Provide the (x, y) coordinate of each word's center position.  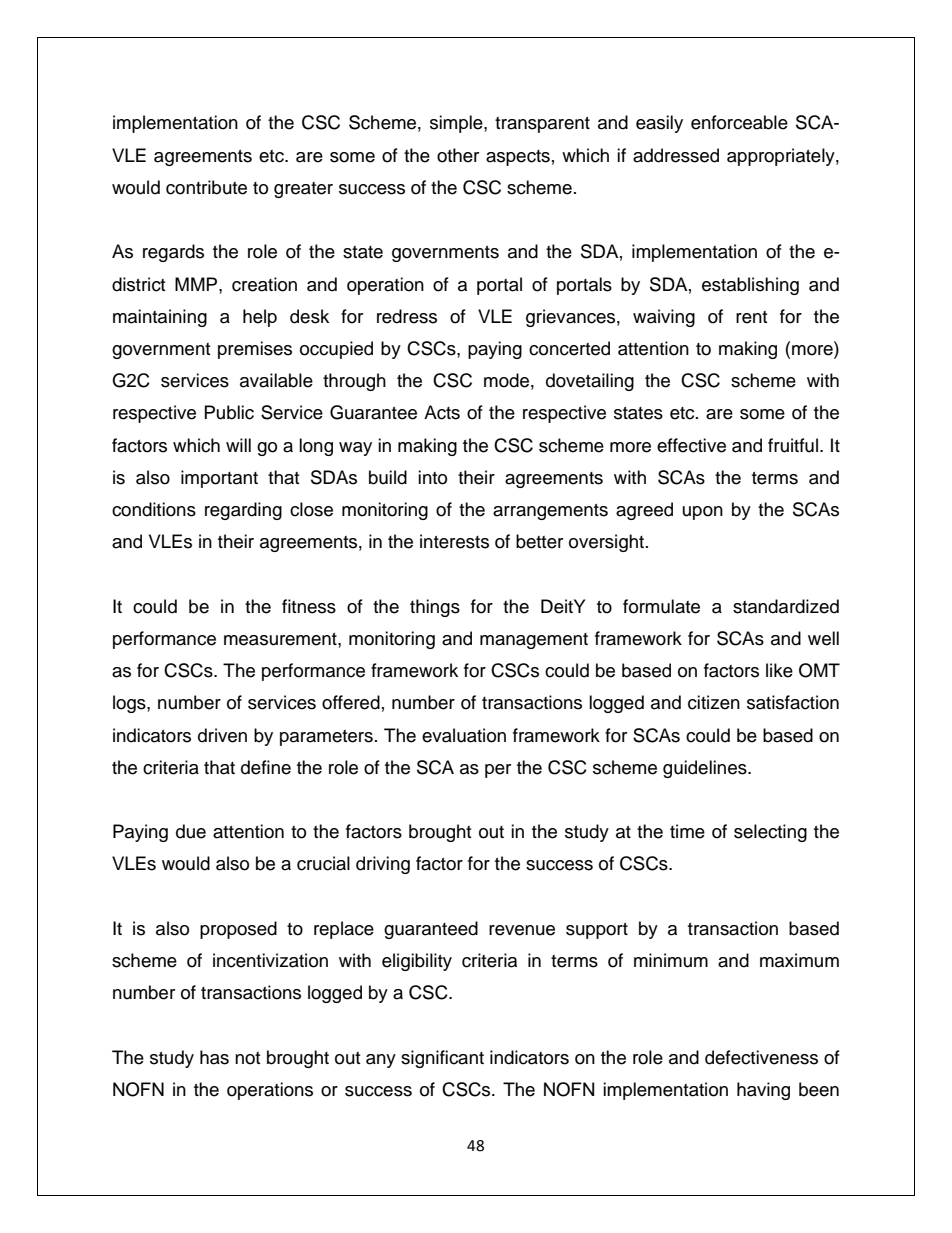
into (432, 477)
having (763, 1091)
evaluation (464, 735)
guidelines (706, 769)
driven (222, 735)
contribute (206, 187)
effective (691, 445)
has (214, 1057)
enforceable (739, 122)
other (458, 155)
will (238, 445)
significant (442, 1059)
